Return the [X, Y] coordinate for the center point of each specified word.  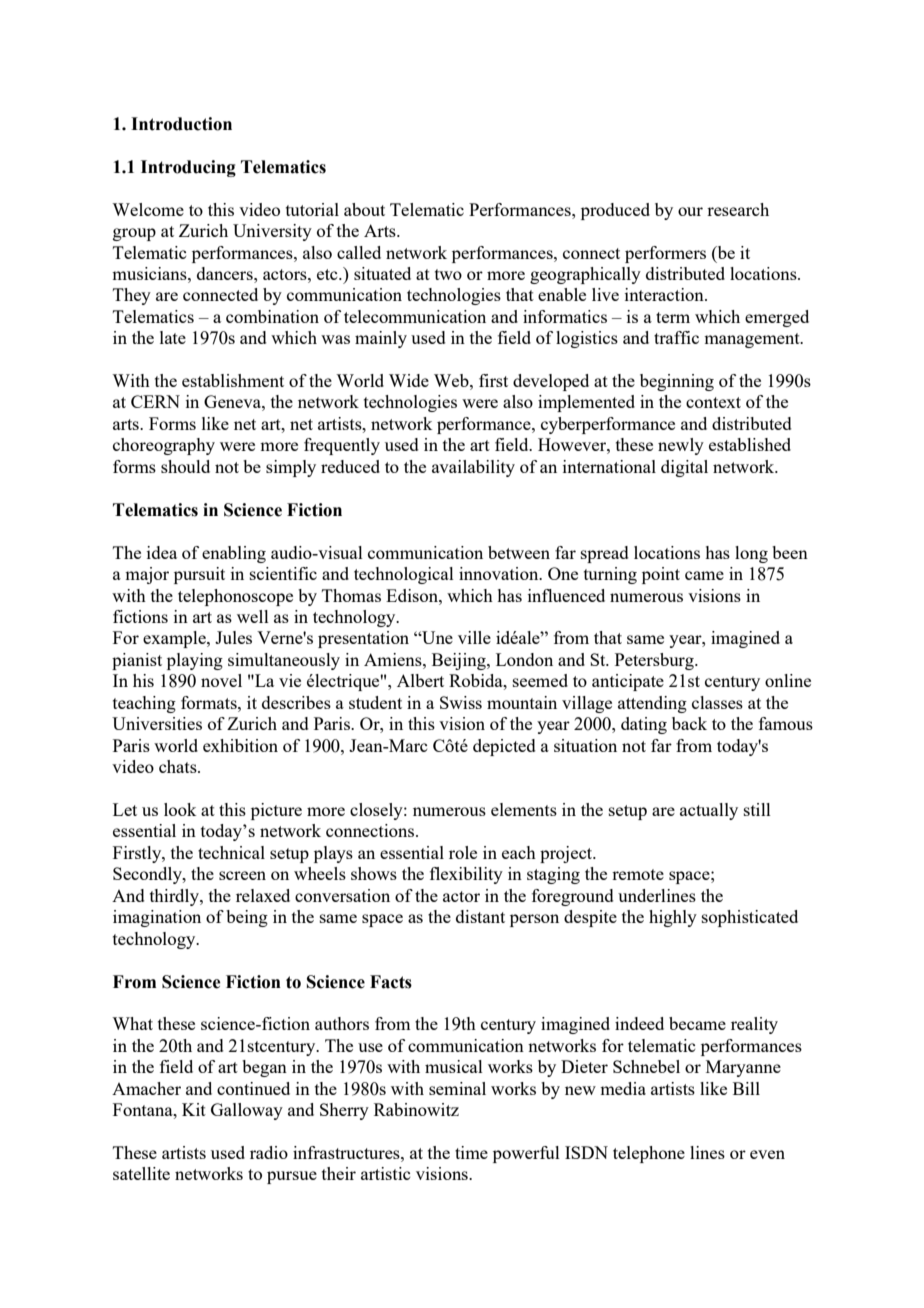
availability [473, 468]
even [767, 1154]
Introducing [188, 168]
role [463, 852]
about [364, 209]
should [185, 466]
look [180, 809]
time [471, 1152]
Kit [194, 1109]
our [690, 211]
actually [709, 811]
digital [684, 468]
